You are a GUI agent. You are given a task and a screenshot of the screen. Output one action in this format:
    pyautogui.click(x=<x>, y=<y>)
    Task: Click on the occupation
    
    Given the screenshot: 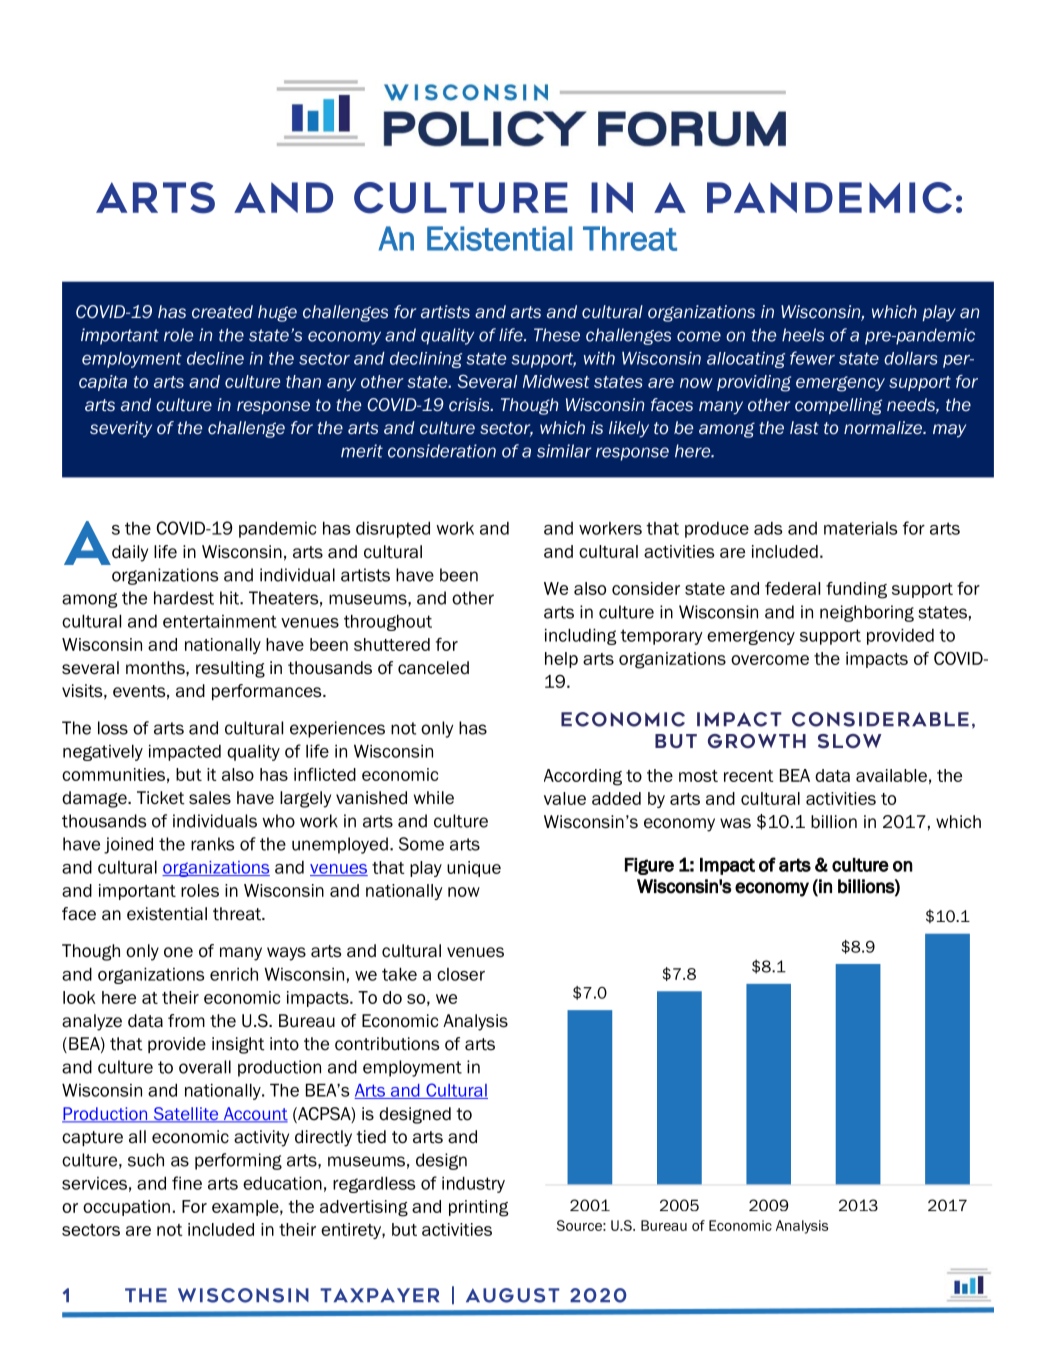 What is the action you would take?
    pyautogui.click(x=126, y=1208)
